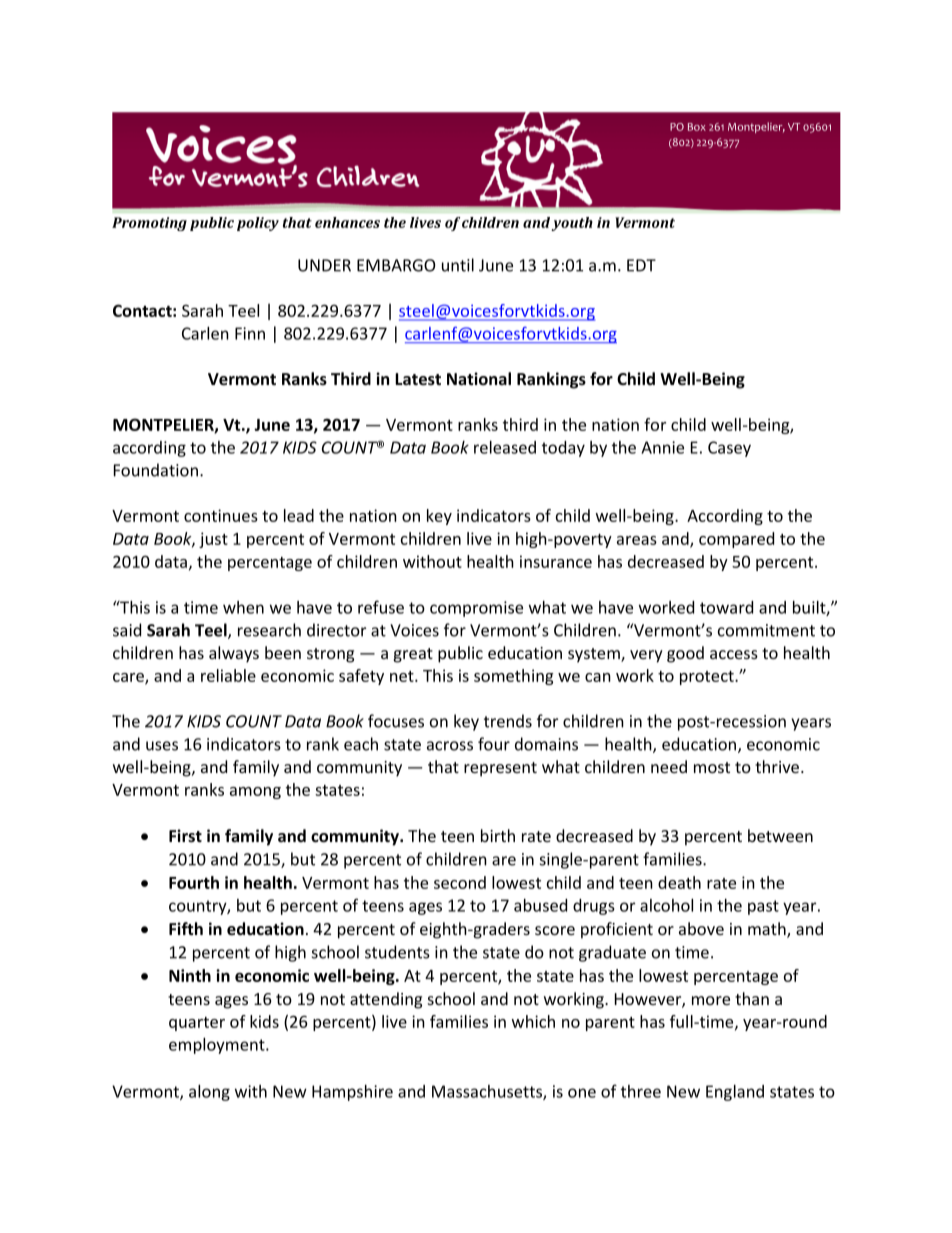  I want to click on always, so click(234, 654).
